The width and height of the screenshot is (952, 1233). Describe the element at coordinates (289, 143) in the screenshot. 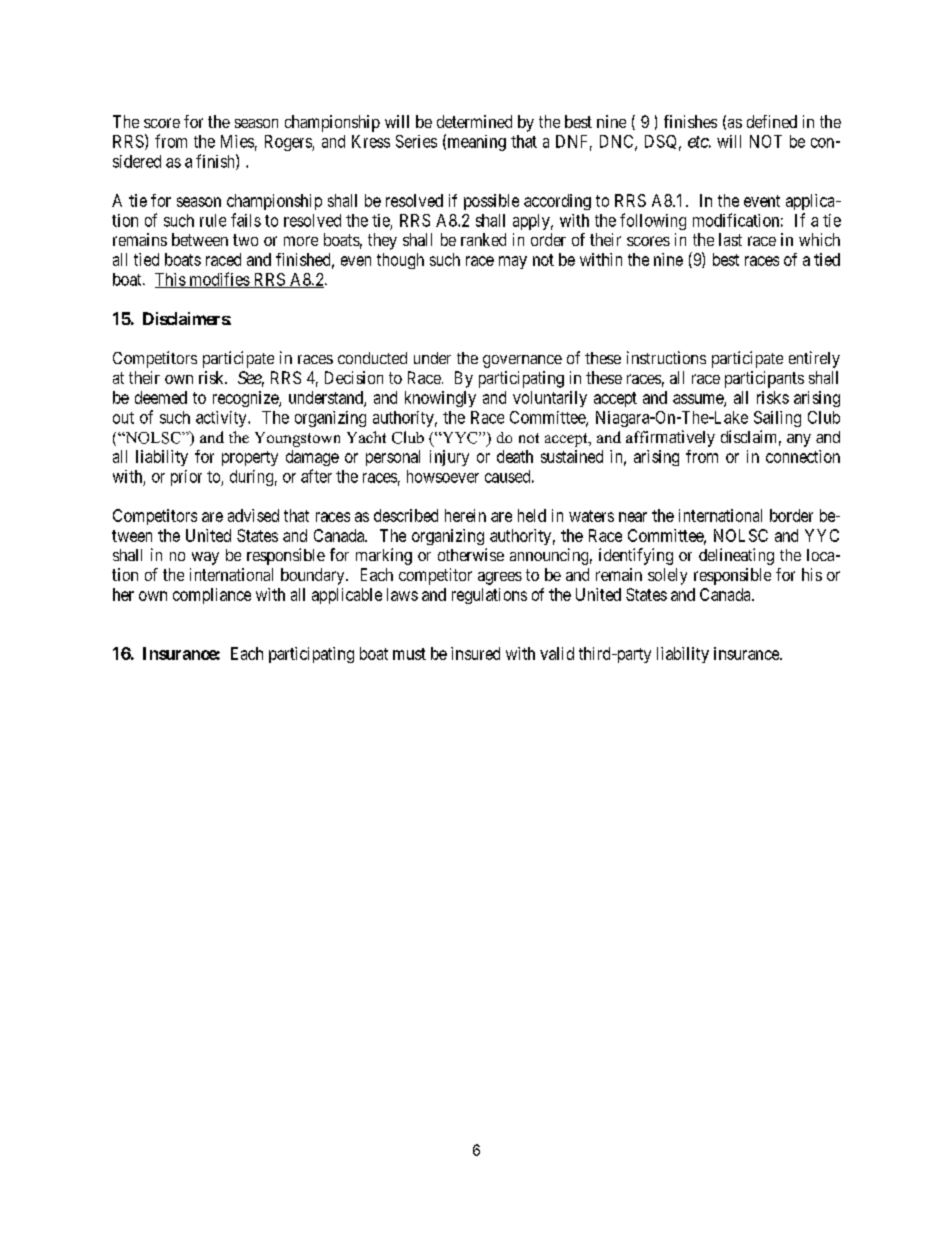

I see `Rogers` at that location.
